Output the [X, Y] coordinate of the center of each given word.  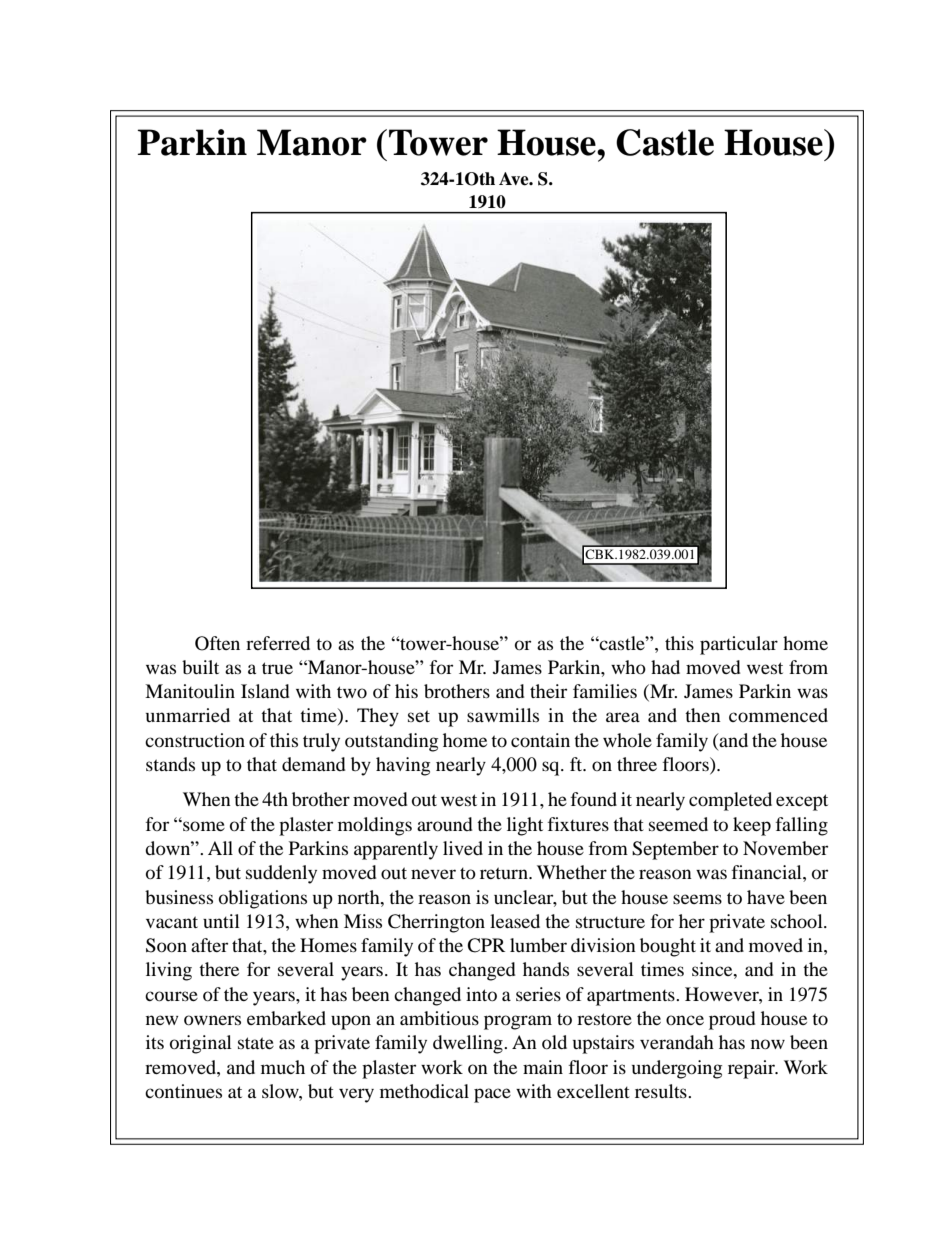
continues [183, 1091]
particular [739, 645]
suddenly [281, 874]
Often [217, 643]
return [505, 873]
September [675, 850]
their [548, 691]
